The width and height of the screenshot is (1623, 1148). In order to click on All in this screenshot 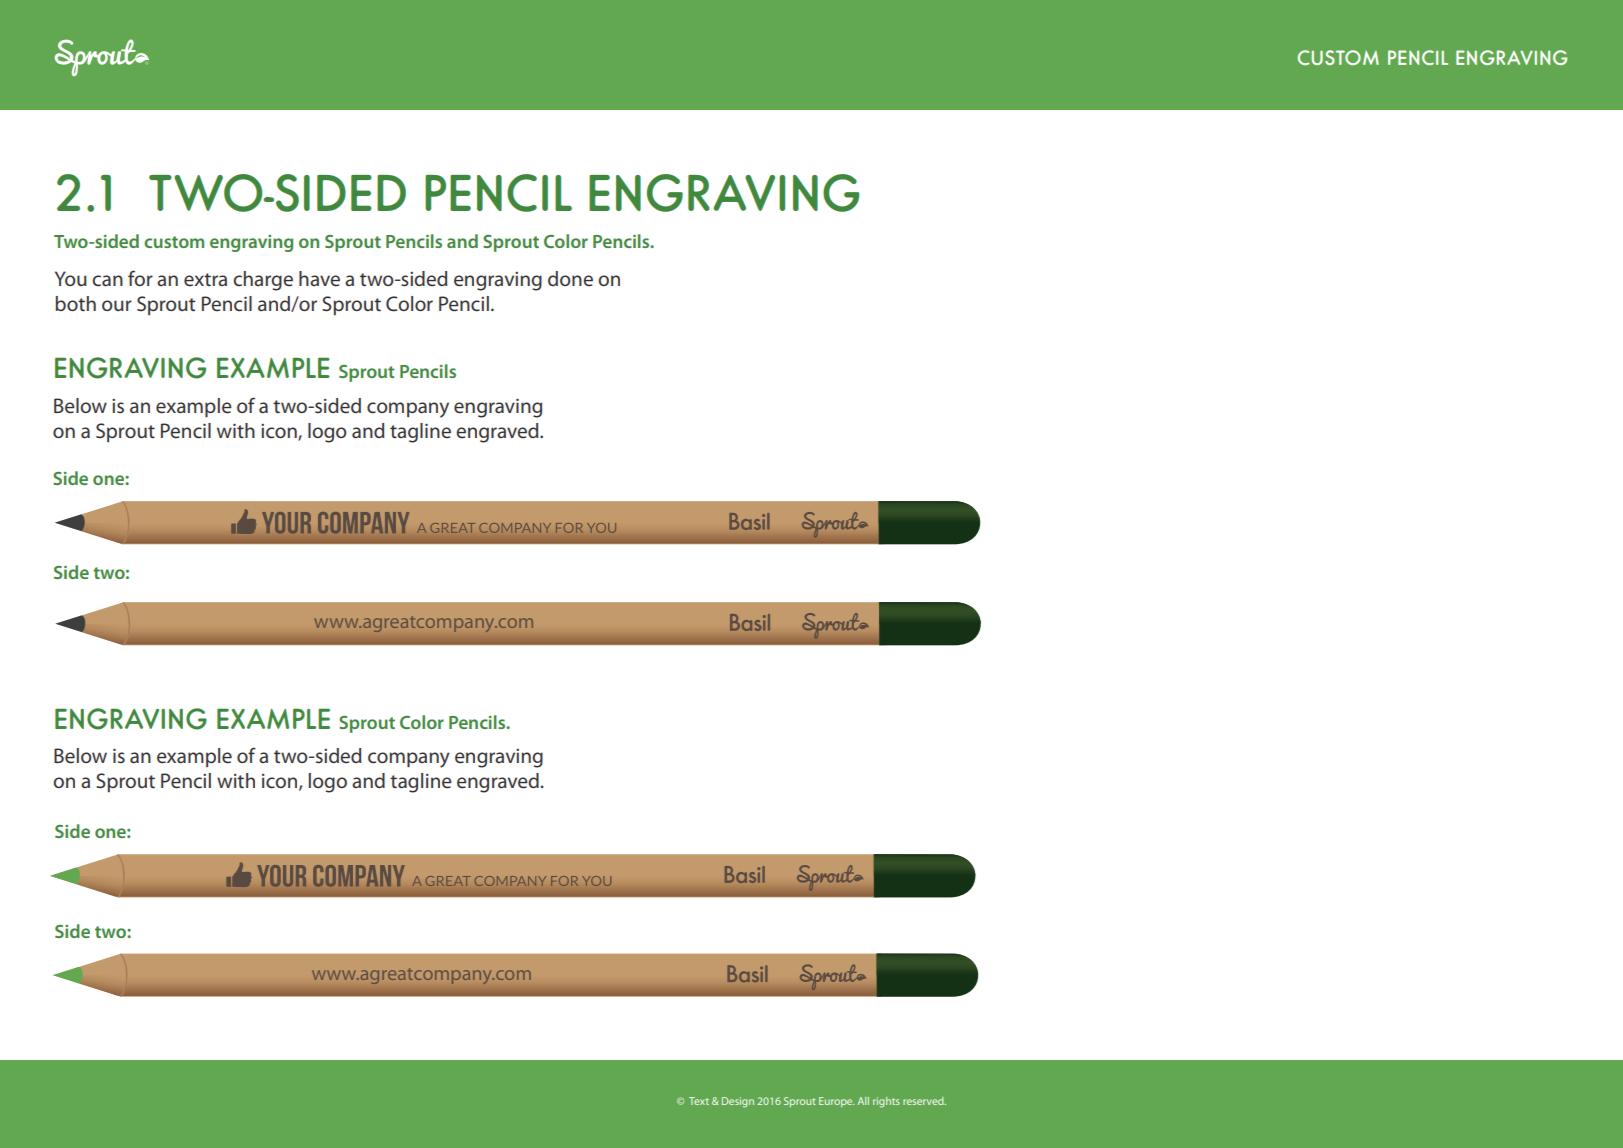, I will do `click(863, 1101)`.
